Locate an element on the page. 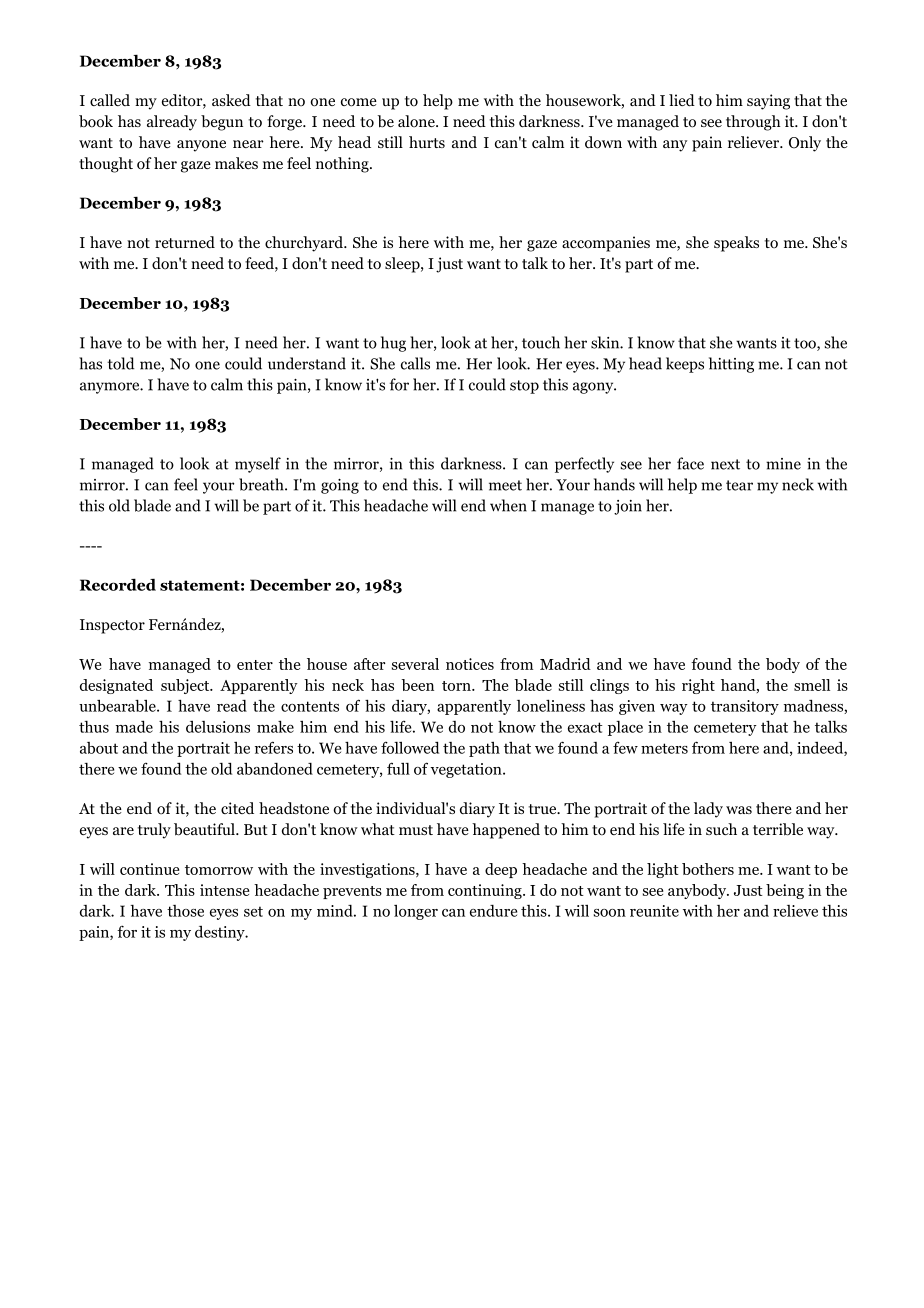  hitting is located at coordinates (731, 365).
